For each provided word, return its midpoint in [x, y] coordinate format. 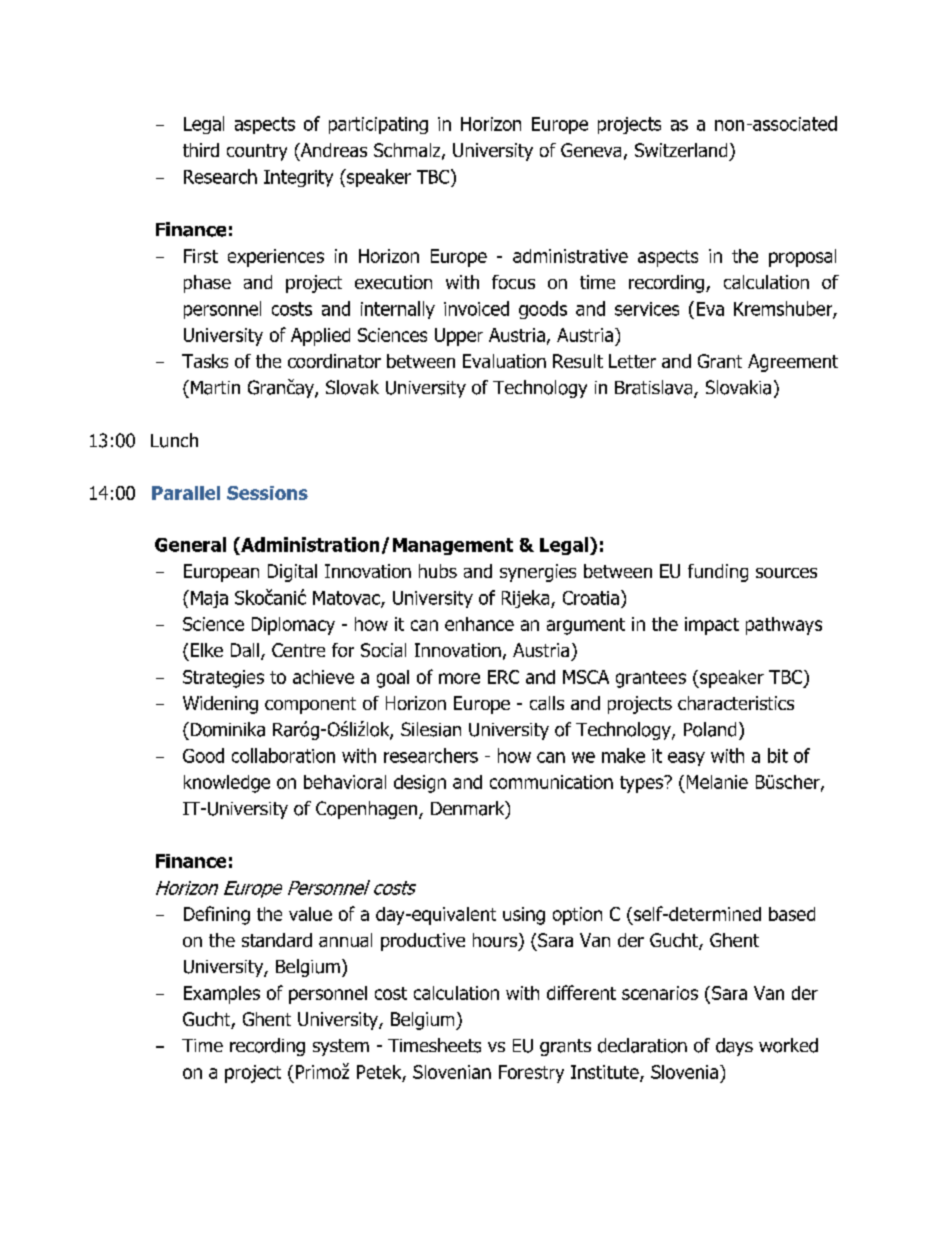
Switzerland [681, 150]
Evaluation [504, 361]
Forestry [531, 1074]
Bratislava [655, 388]
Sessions [267, 493]
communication [551, 782]
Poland [710, 729]
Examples [222, 995]
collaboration [283, 755]
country [257, 152]
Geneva [591, 150]
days [734, 1047]
